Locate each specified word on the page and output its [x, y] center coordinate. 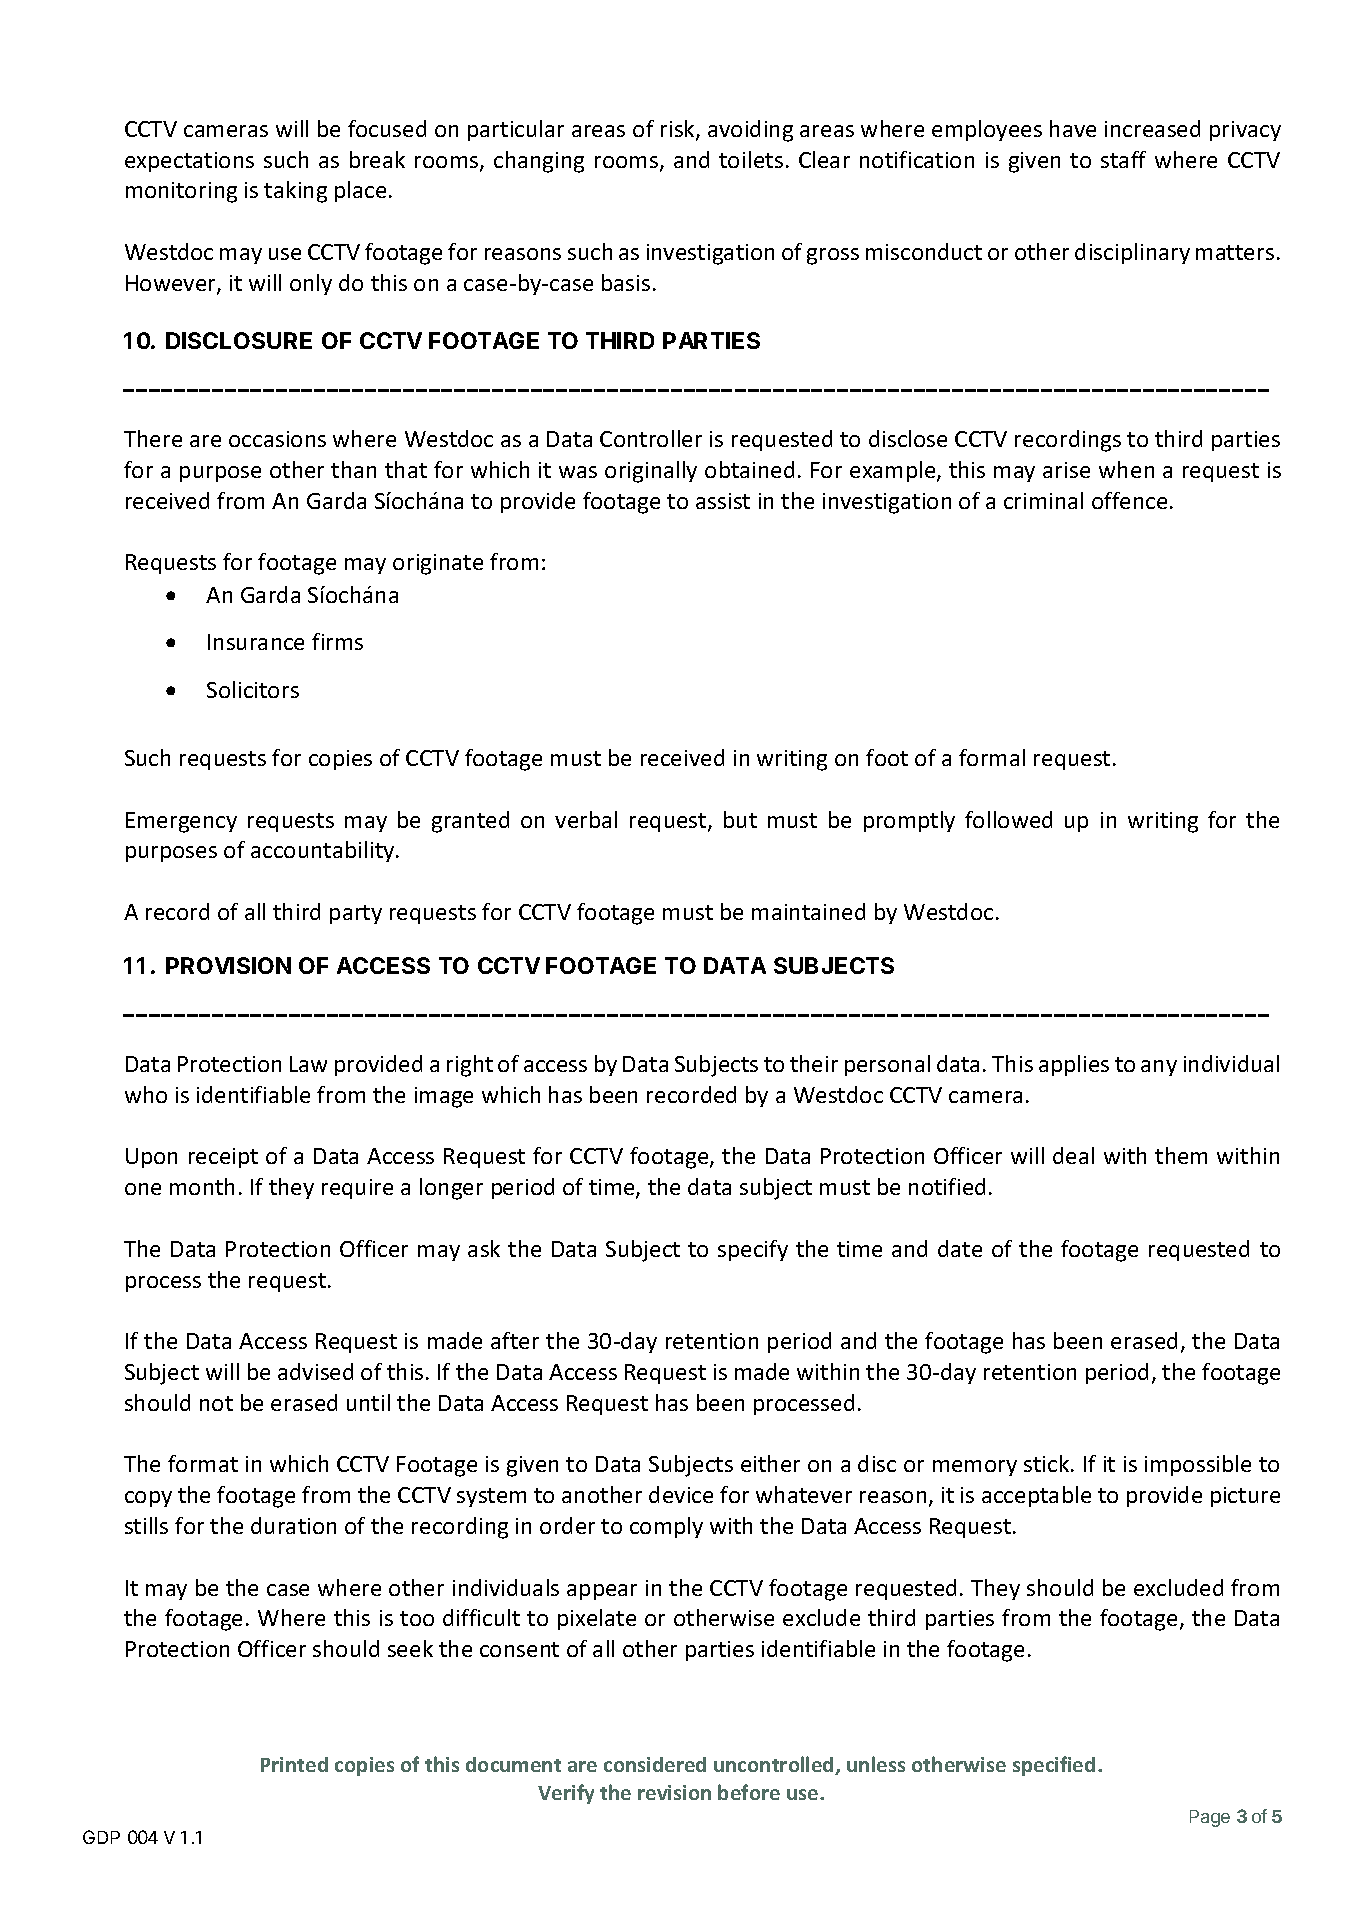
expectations [189, 162]
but [740, 819]
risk [679, 130]
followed [1008, 819]
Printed [294, 1764]
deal [1073, 1155]
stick [1048, 1463]
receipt [223, 1158]
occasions [277, 439]
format [203, 1463]
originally [651, 472]
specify [753, 1250]
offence [1129, 500]
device [681, 1494]
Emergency [181, 822]
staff [1123, 159]
